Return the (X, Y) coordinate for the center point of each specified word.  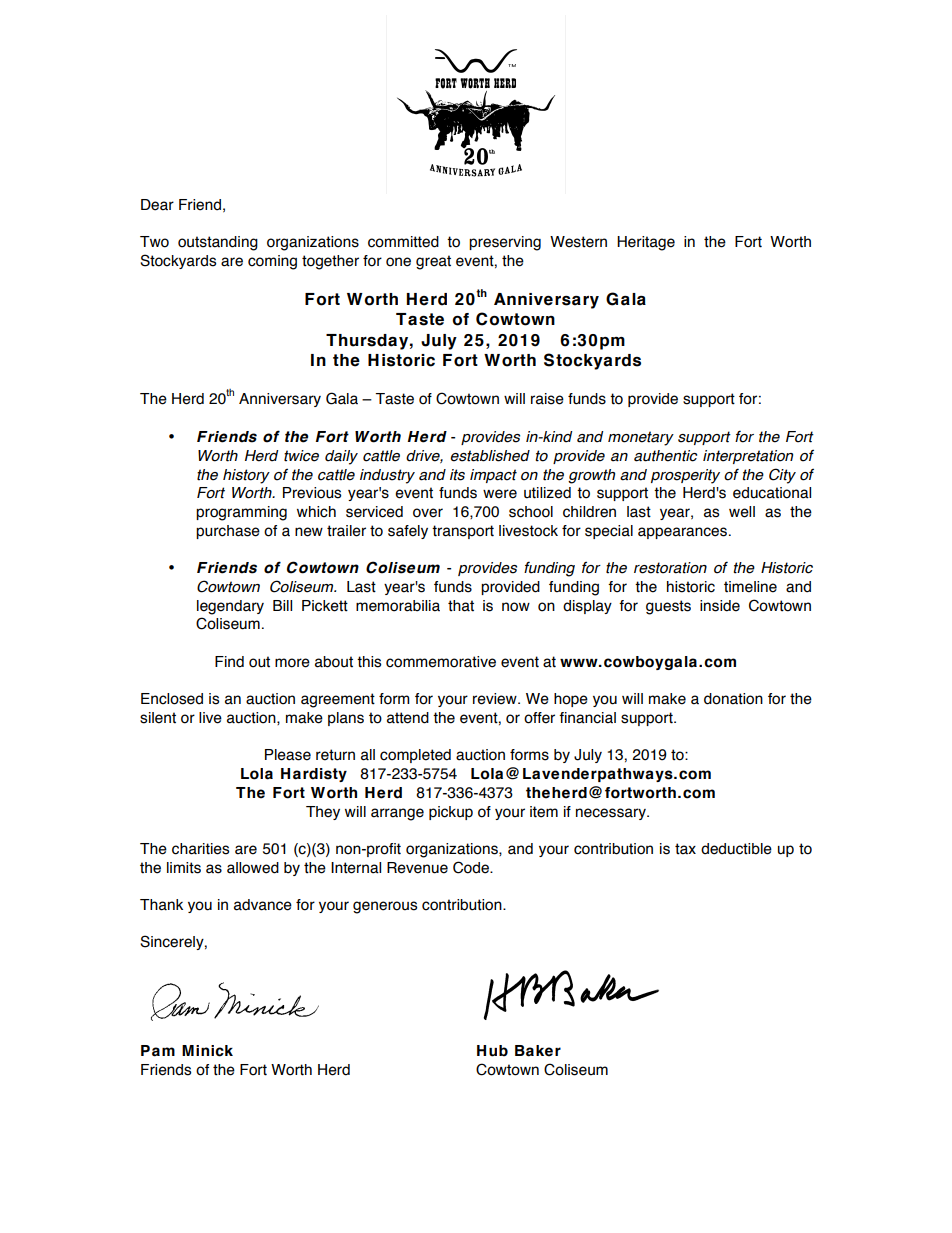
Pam (158, 1051)
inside (720, 606)
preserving (505, 243)
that (461, 606)
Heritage (646, 243)
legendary (230, 607)
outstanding (218, 243)
